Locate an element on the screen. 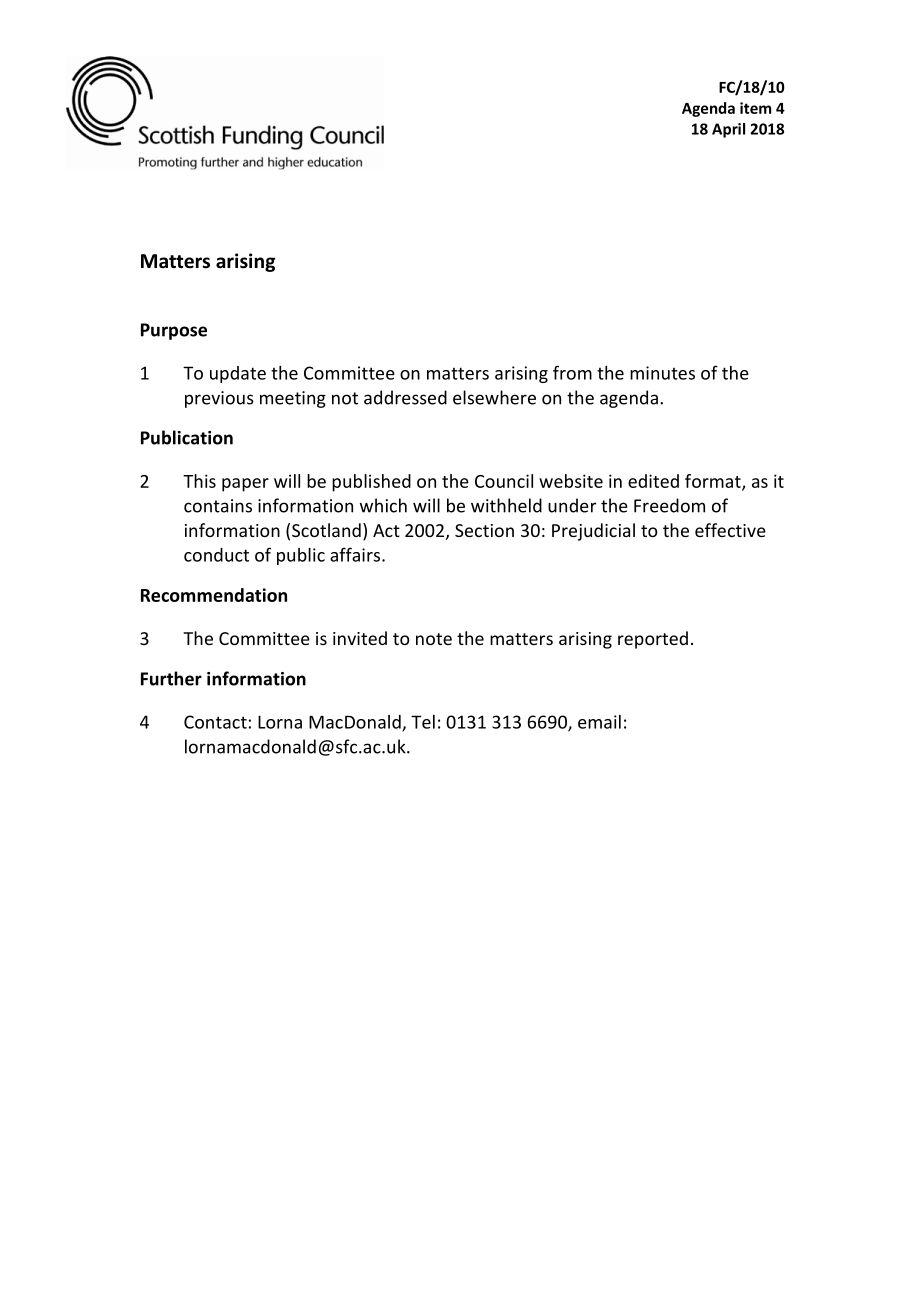 This screenshot has height=1308, width=924. minutes is located at coordinates (662, 373).
